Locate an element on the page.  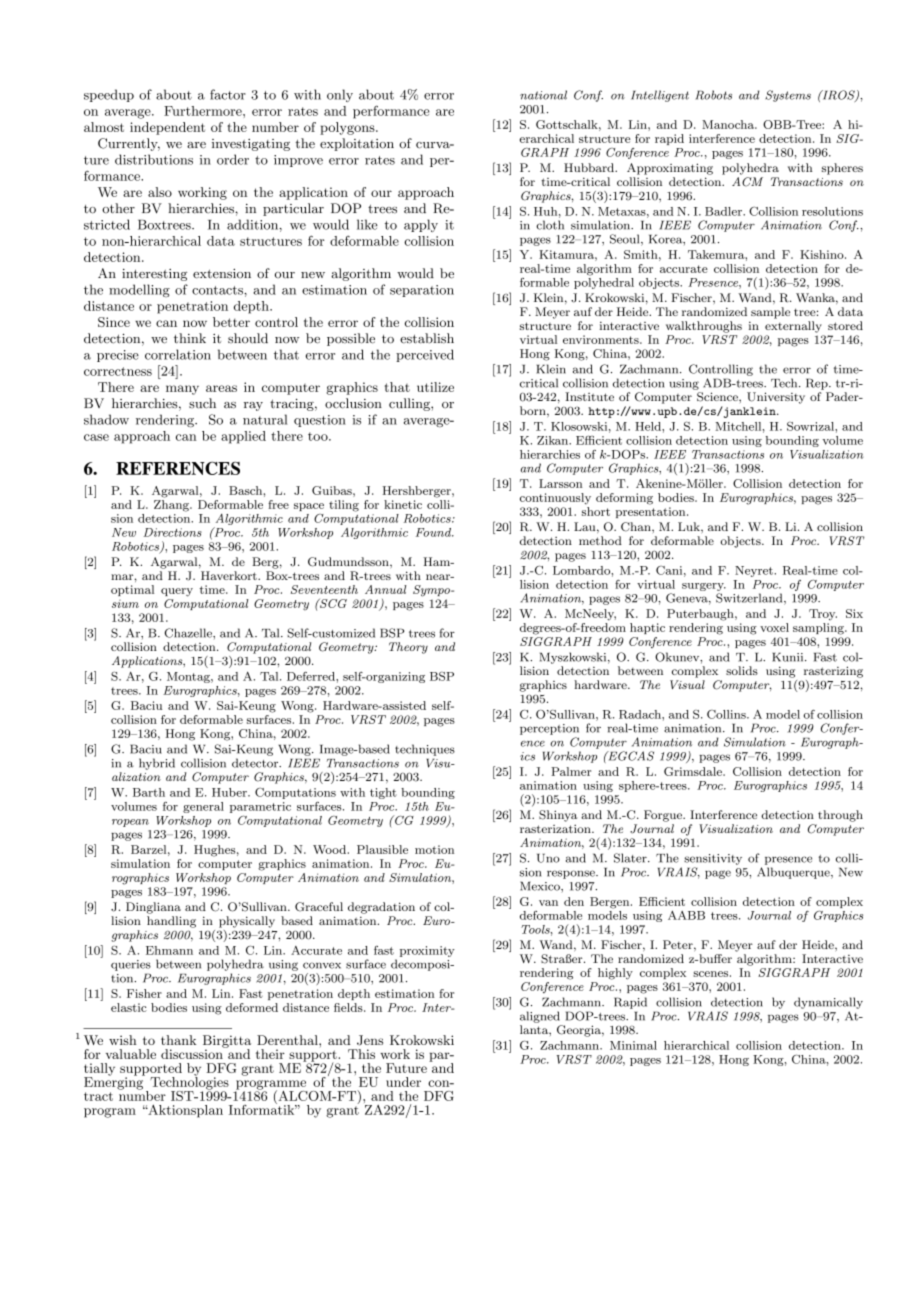
Palmer is located at coordinates (571, 771).
